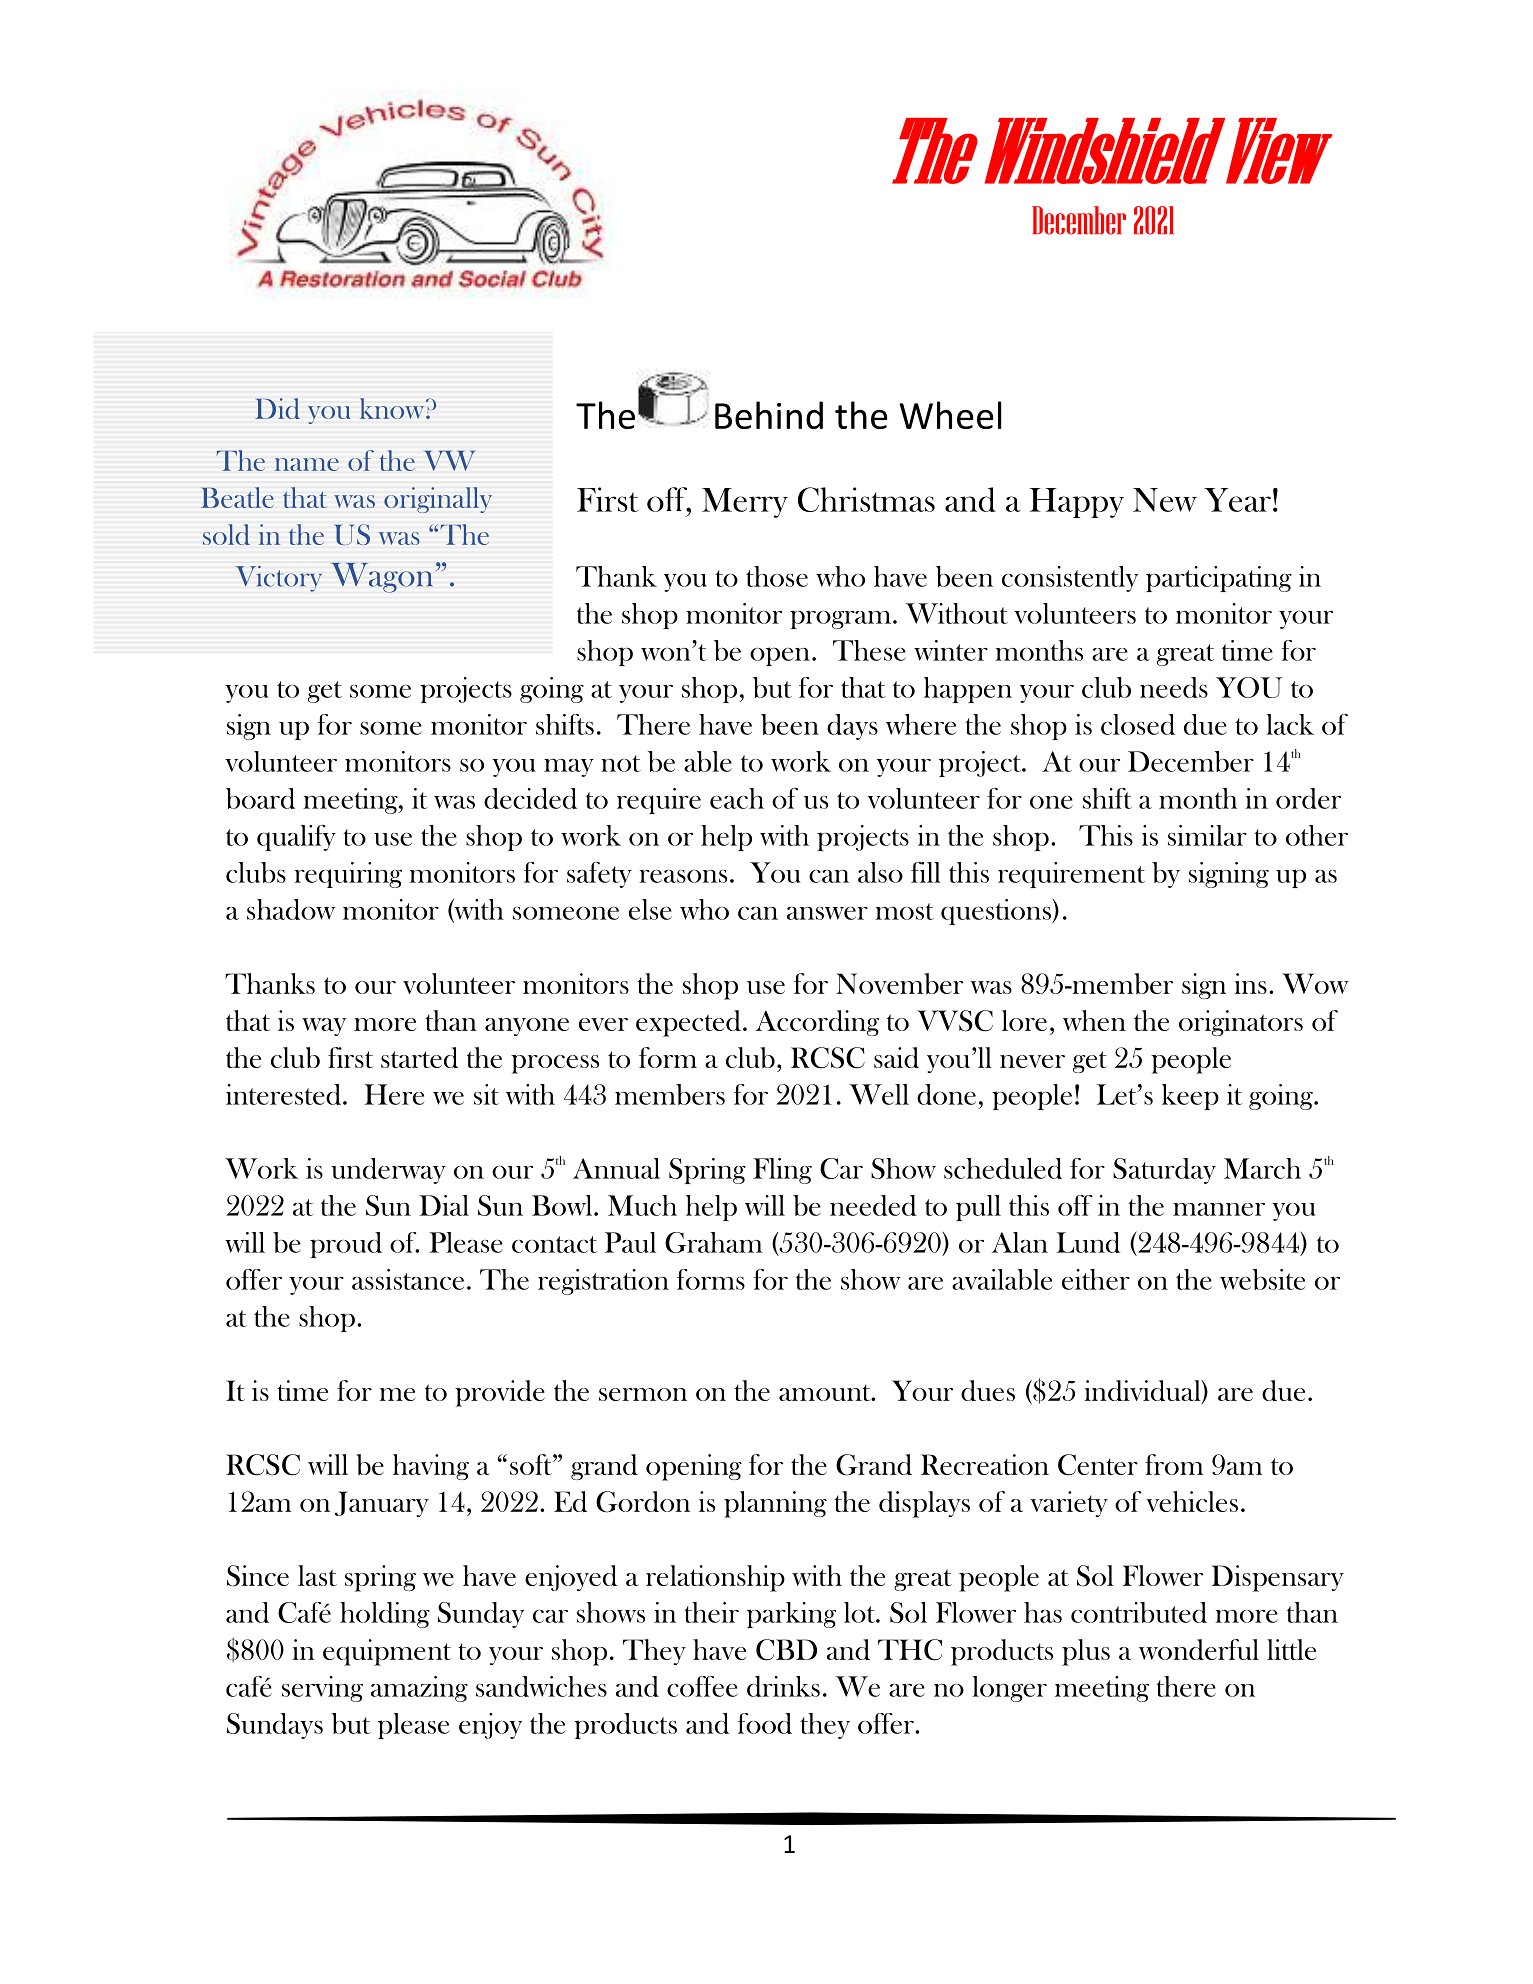 The width and height of the screenshot is (1533, 1984). I want to click on According, so click(817, 1023).
